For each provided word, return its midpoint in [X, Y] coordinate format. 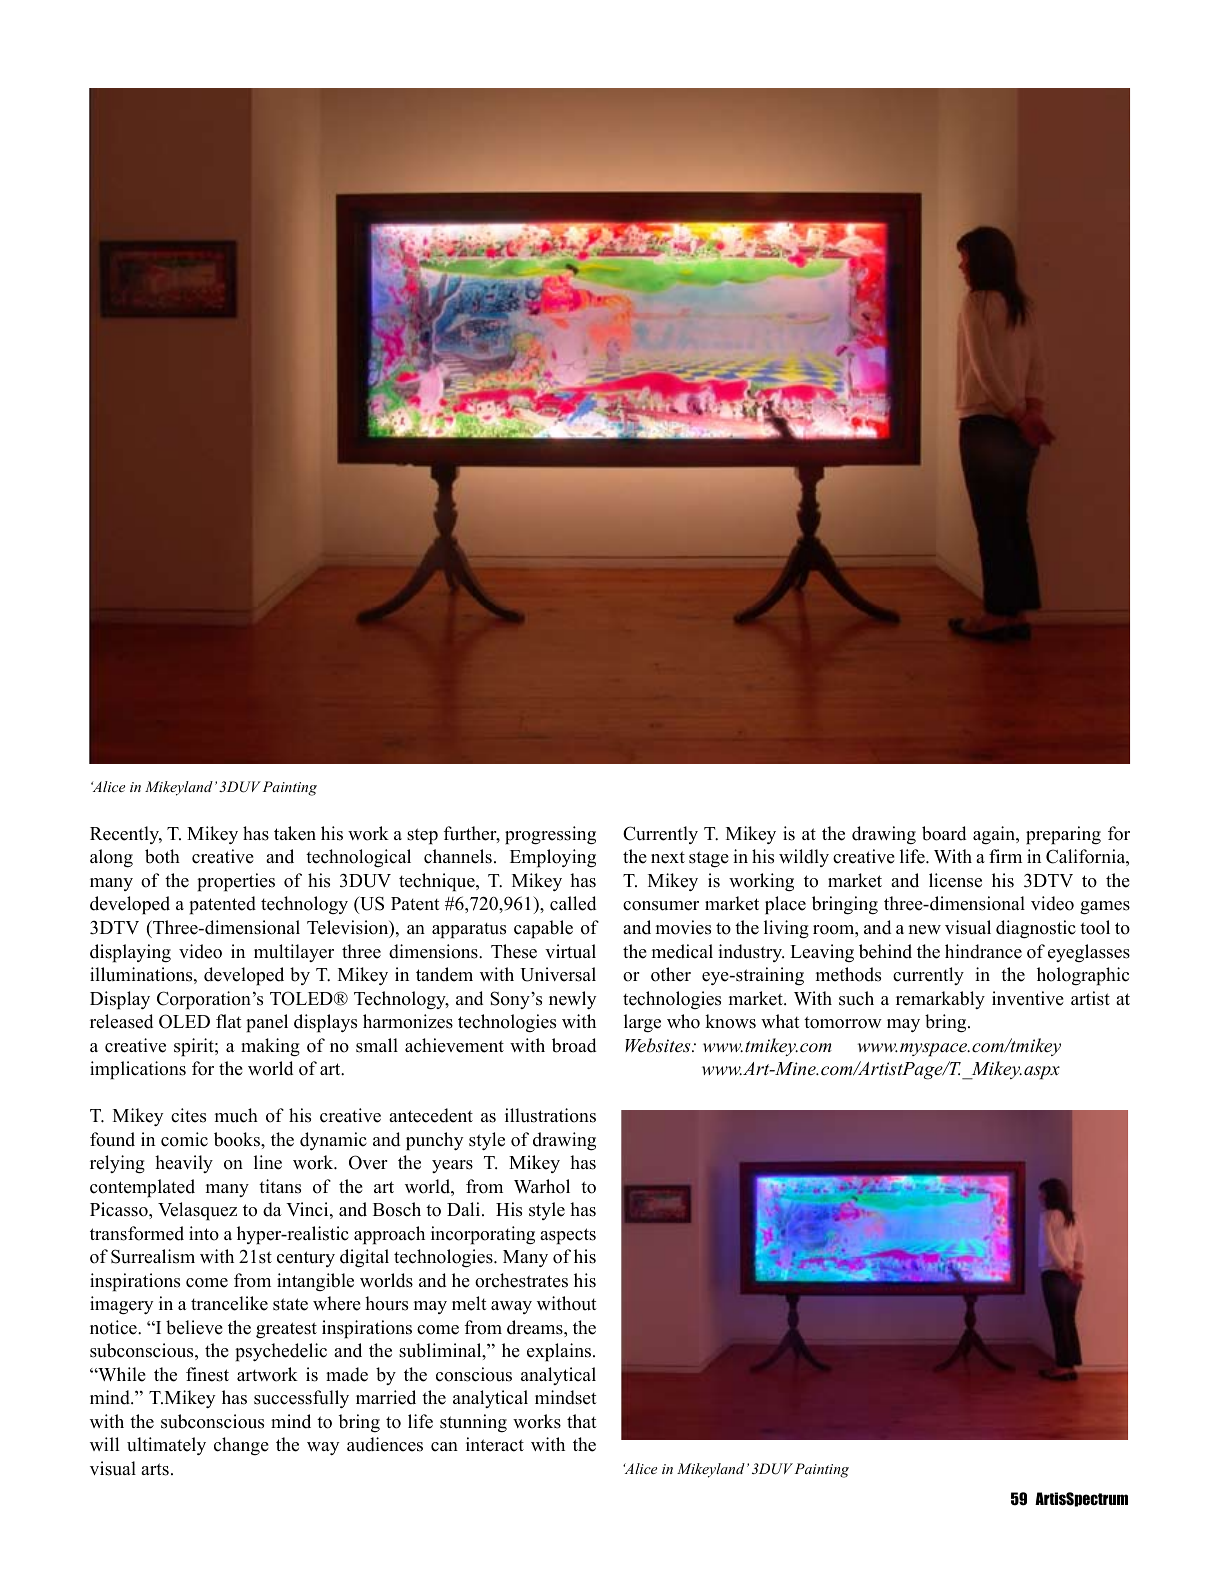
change [241, 1446]
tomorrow [843, 1022]
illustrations [550, 1115]
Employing [553, 858]
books [238, 1139]
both [162, 856]
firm [1005, 856]
